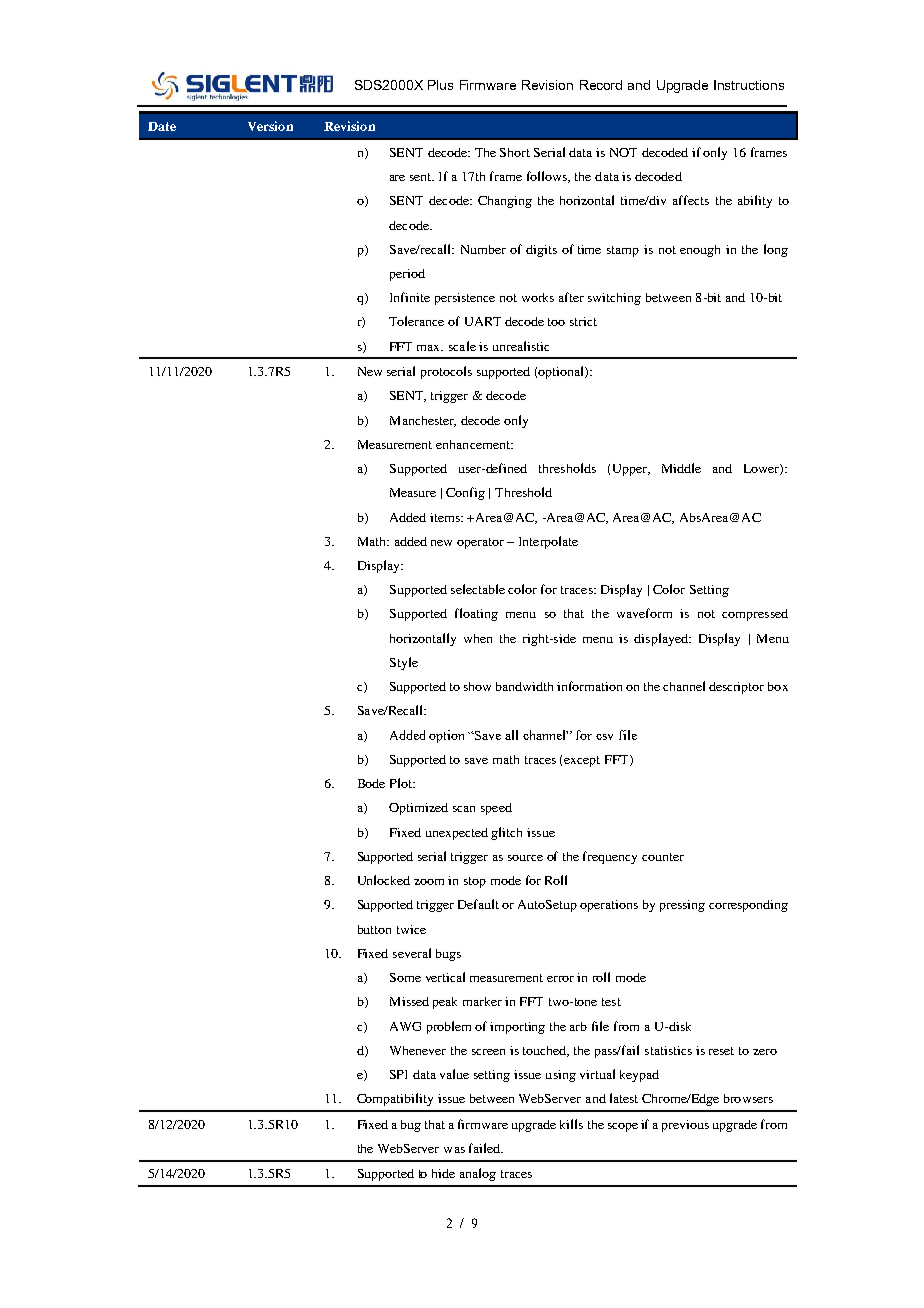 This image has height=1308, width=924. Describe the element at coordinates (663, 857) in the image. I see `counter` at that location.
